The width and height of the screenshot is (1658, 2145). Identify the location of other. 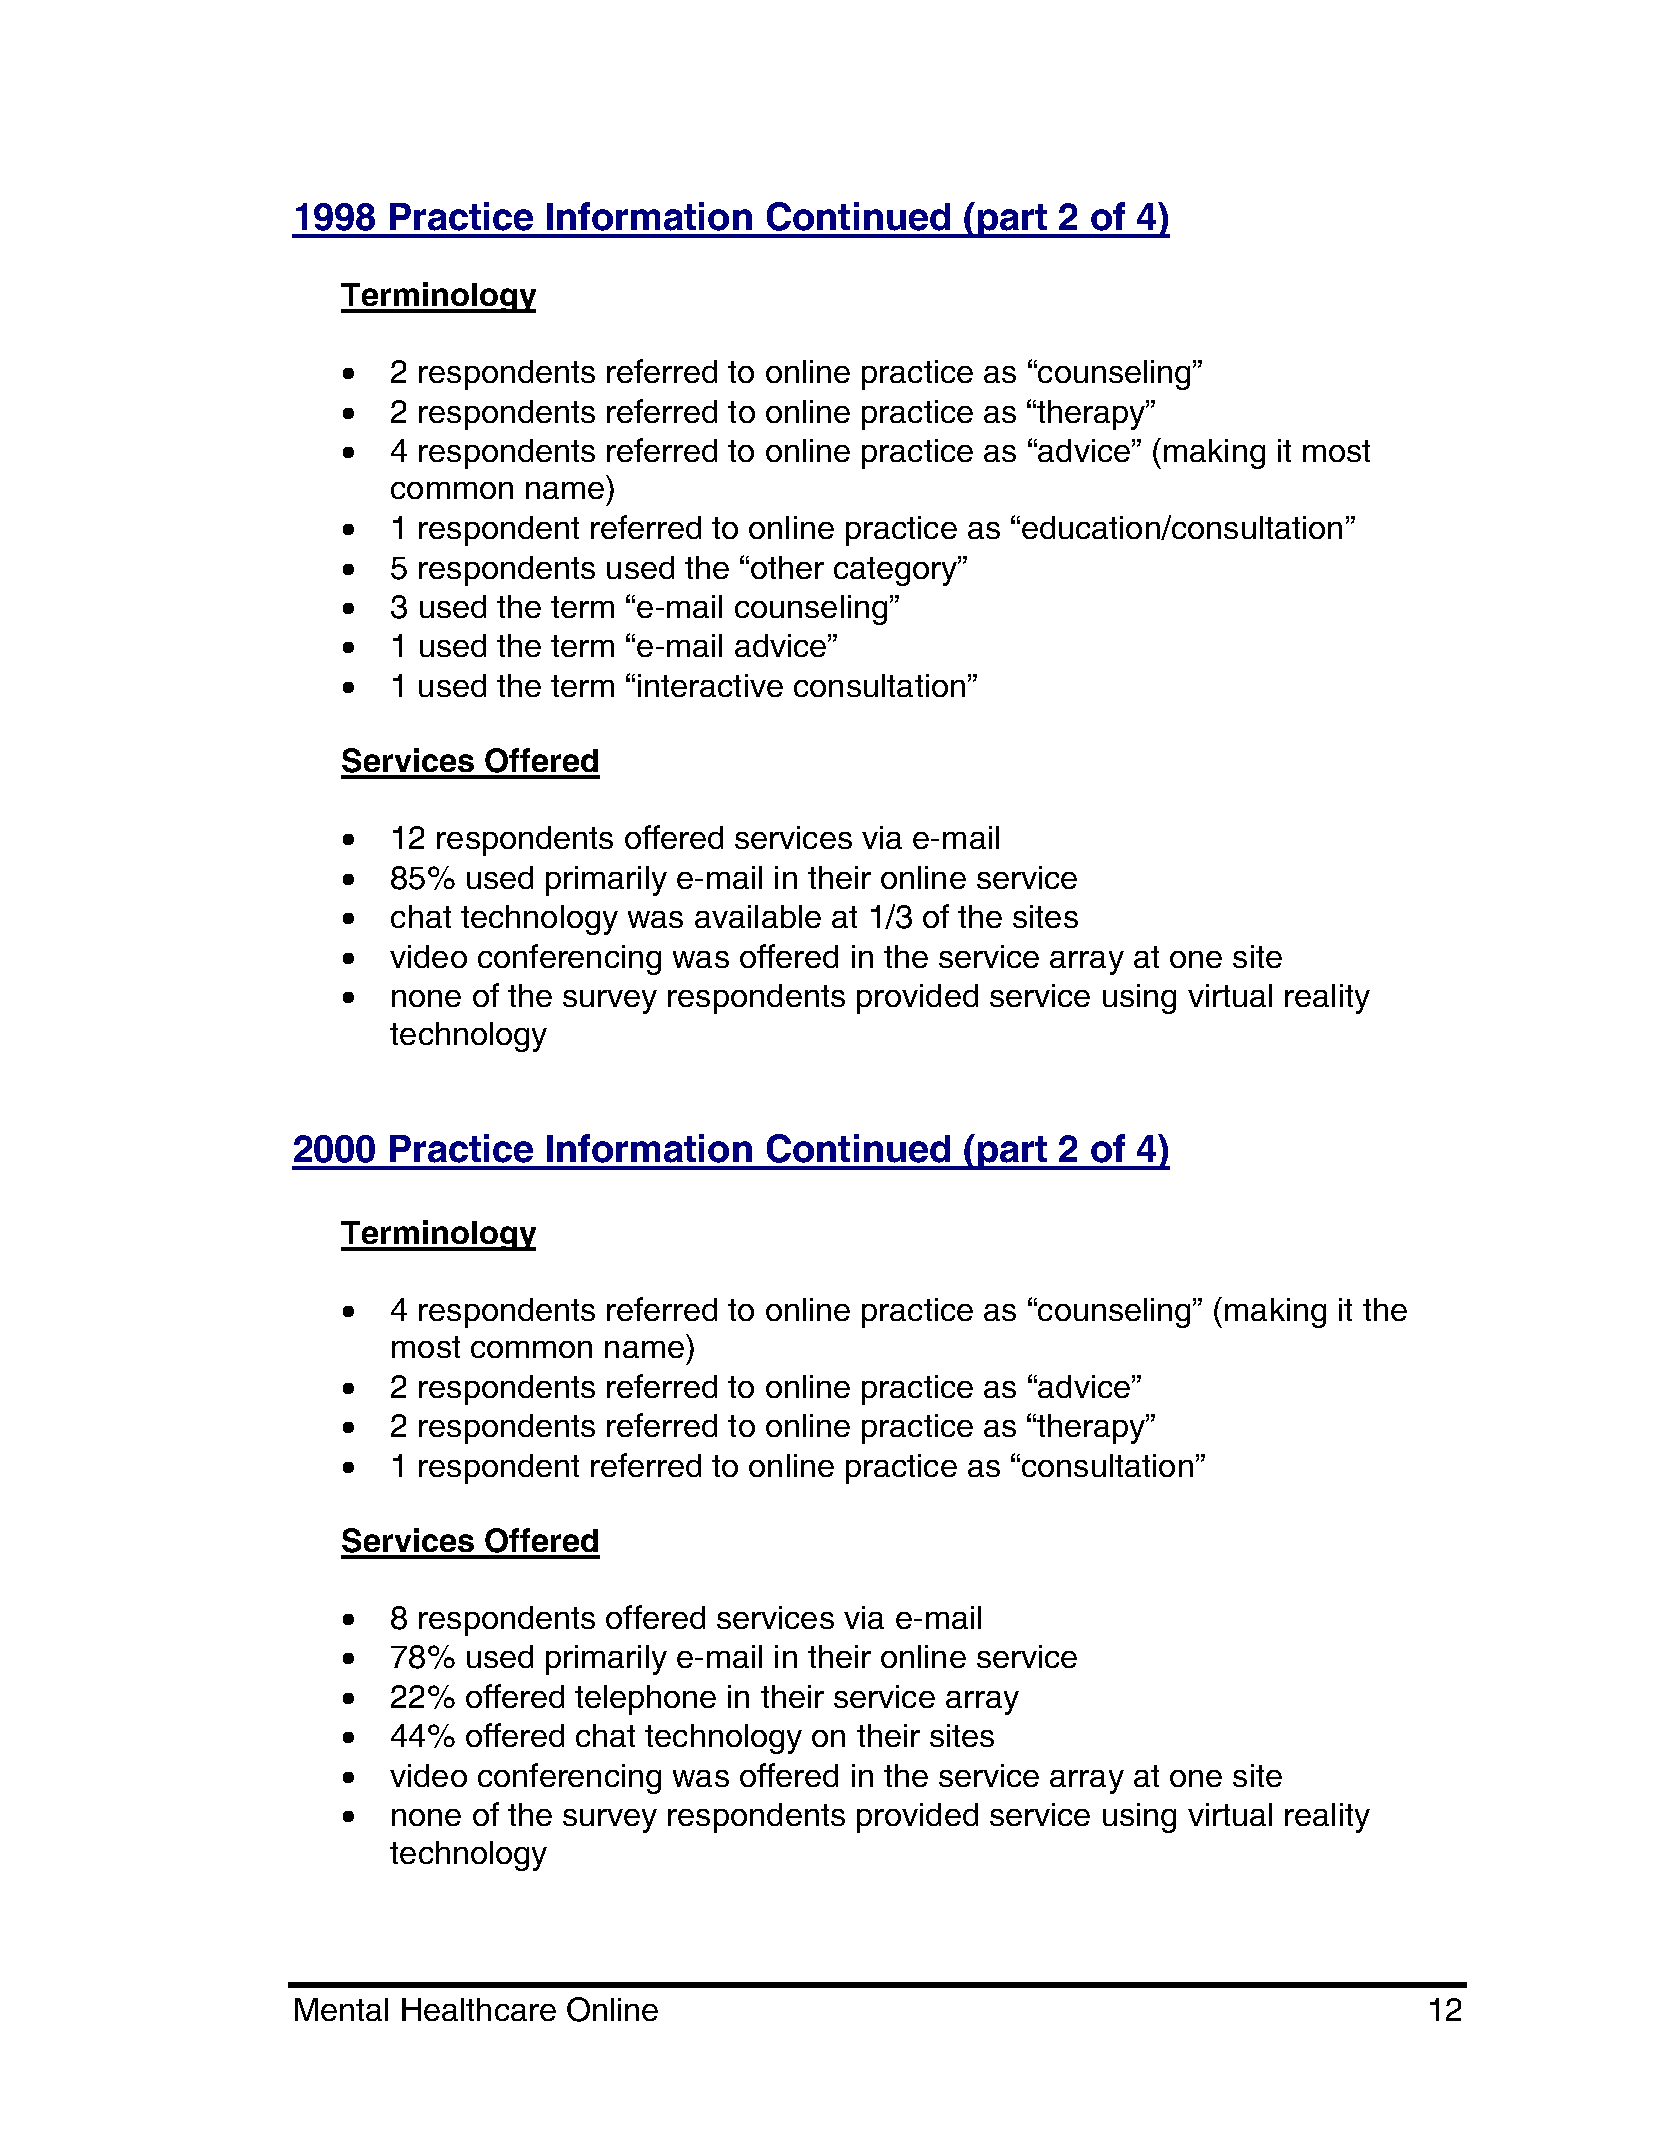
(787, 567).
